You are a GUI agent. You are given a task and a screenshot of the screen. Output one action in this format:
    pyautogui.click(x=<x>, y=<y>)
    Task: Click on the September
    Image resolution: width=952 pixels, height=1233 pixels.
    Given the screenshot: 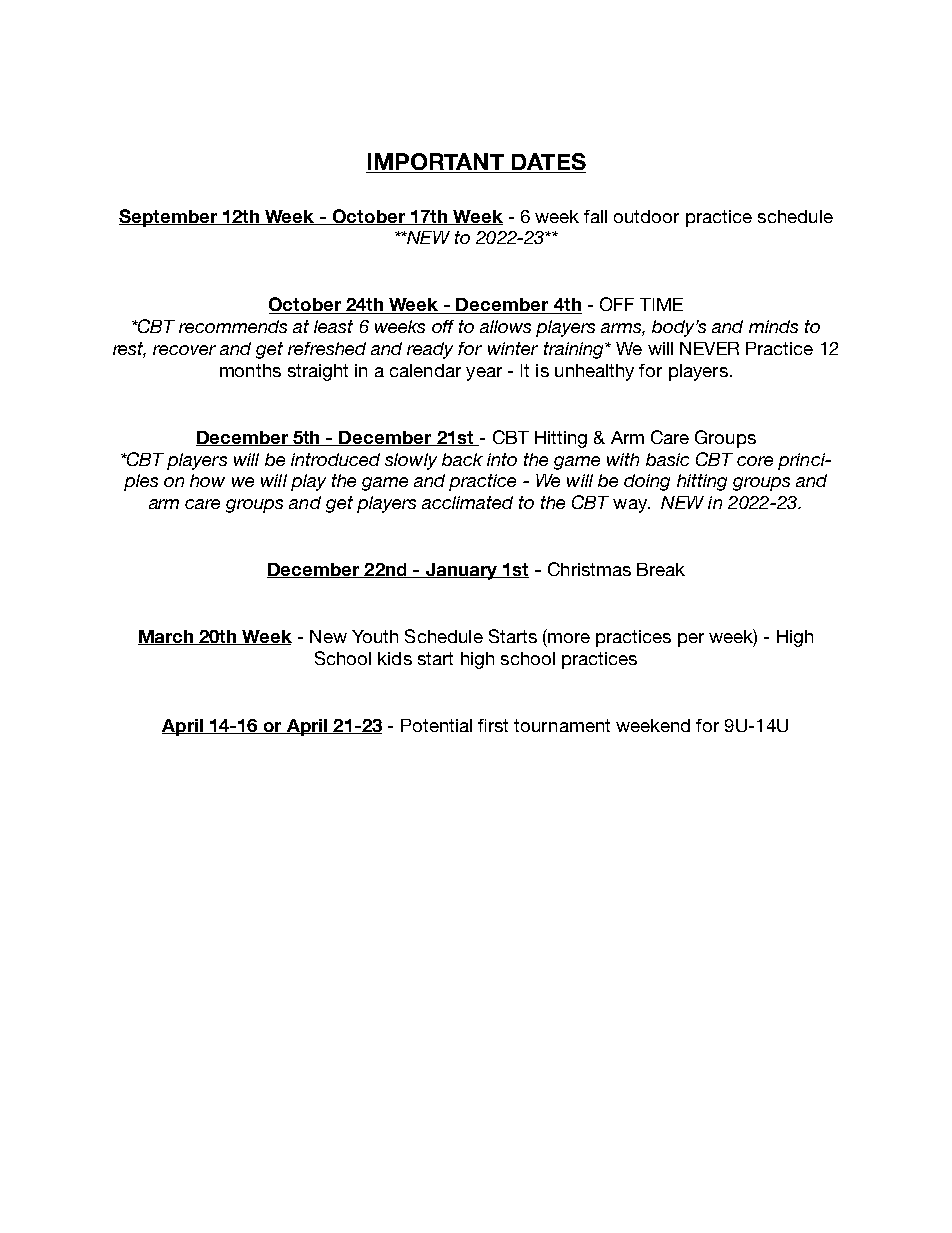 What is the action you would take?
    pyautogui.click(x=169, y=218)
